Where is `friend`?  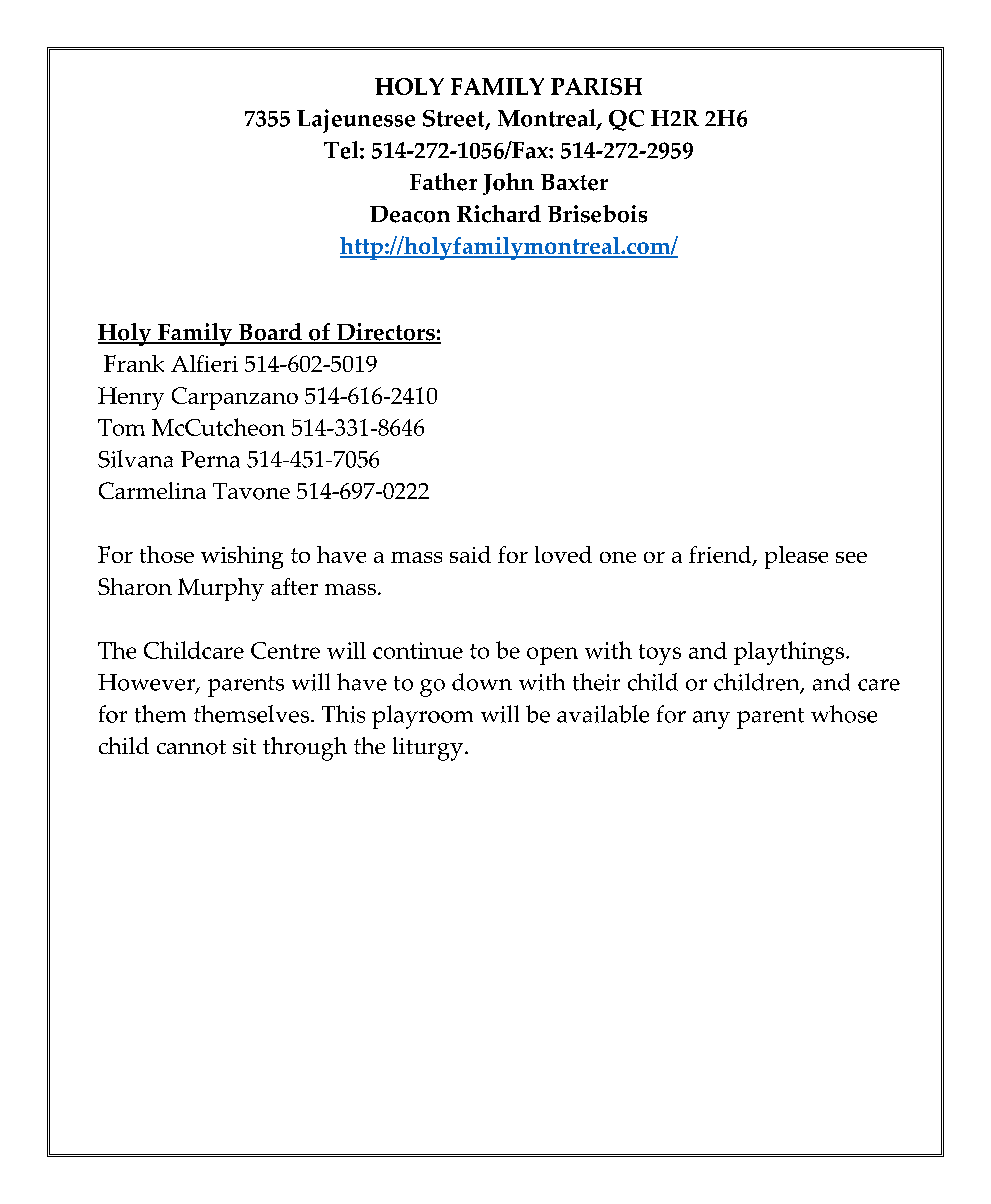
friend is located at coordinates (721, 556).
